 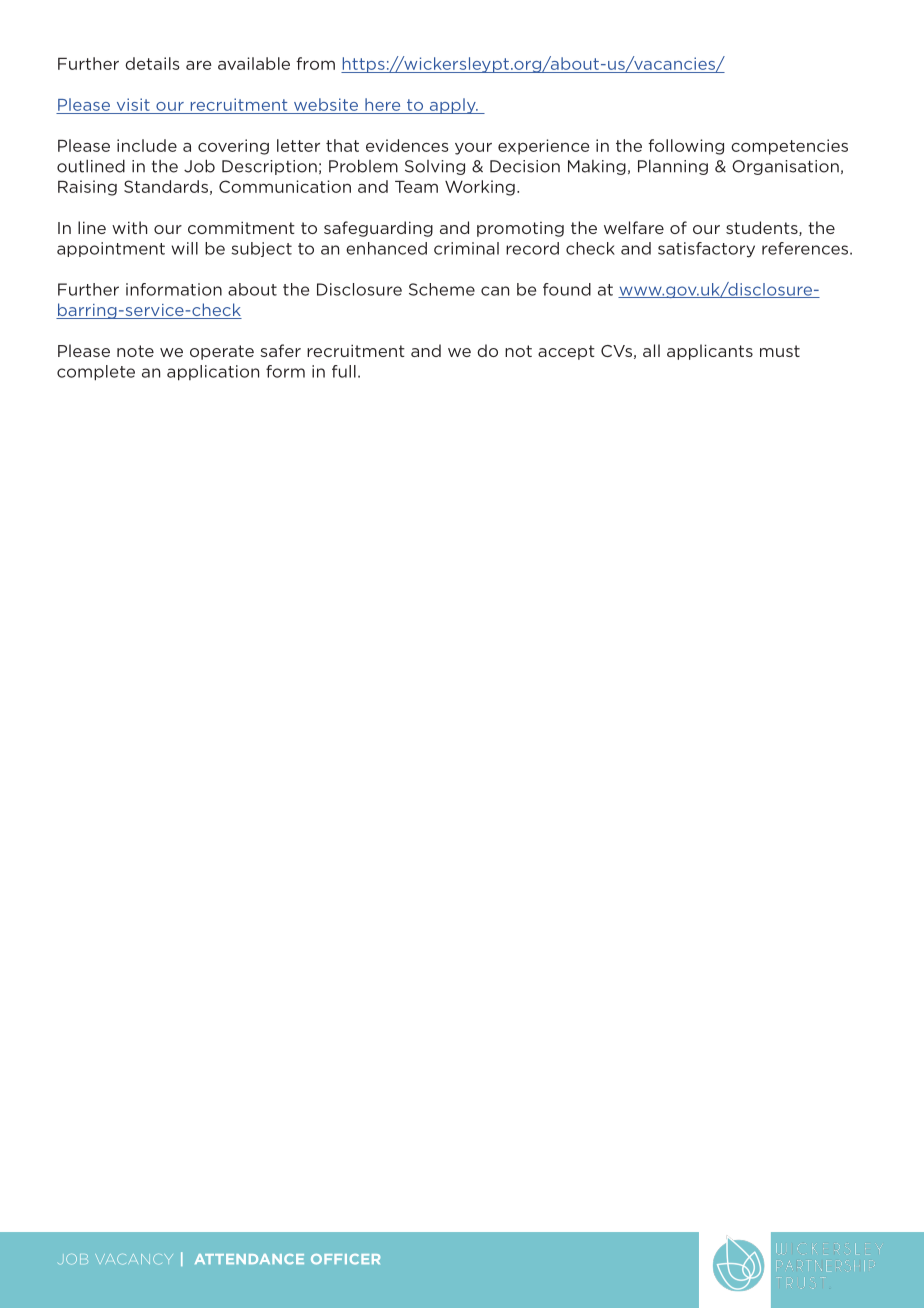 I want to click on apply, so click(x=452, y=106).
